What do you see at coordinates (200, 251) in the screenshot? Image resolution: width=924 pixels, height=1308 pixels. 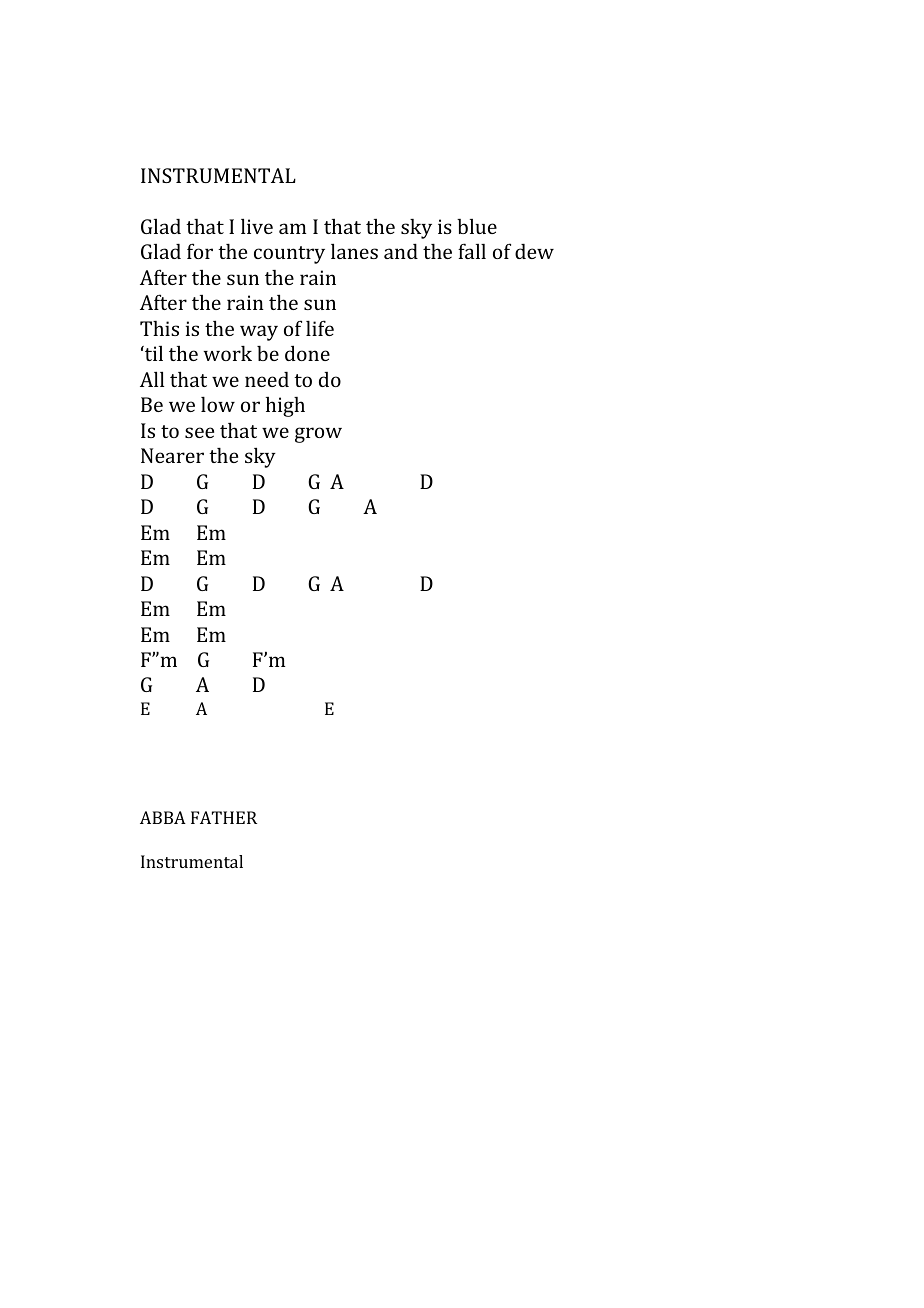 I see `for` at bounding box center [200, 251].
